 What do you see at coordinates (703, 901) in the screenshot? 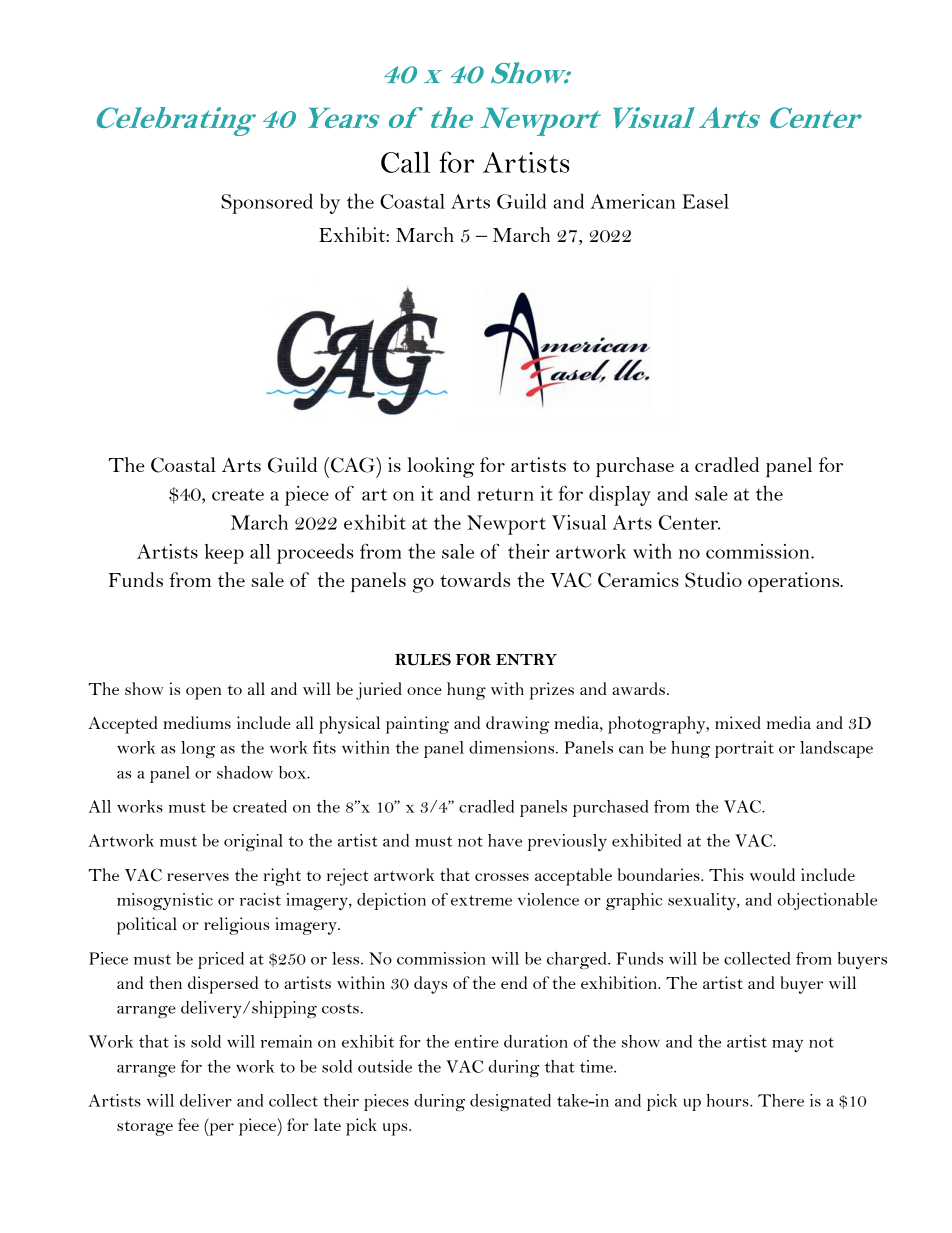
I see `sexuality` at bounding box center [703, 901].
